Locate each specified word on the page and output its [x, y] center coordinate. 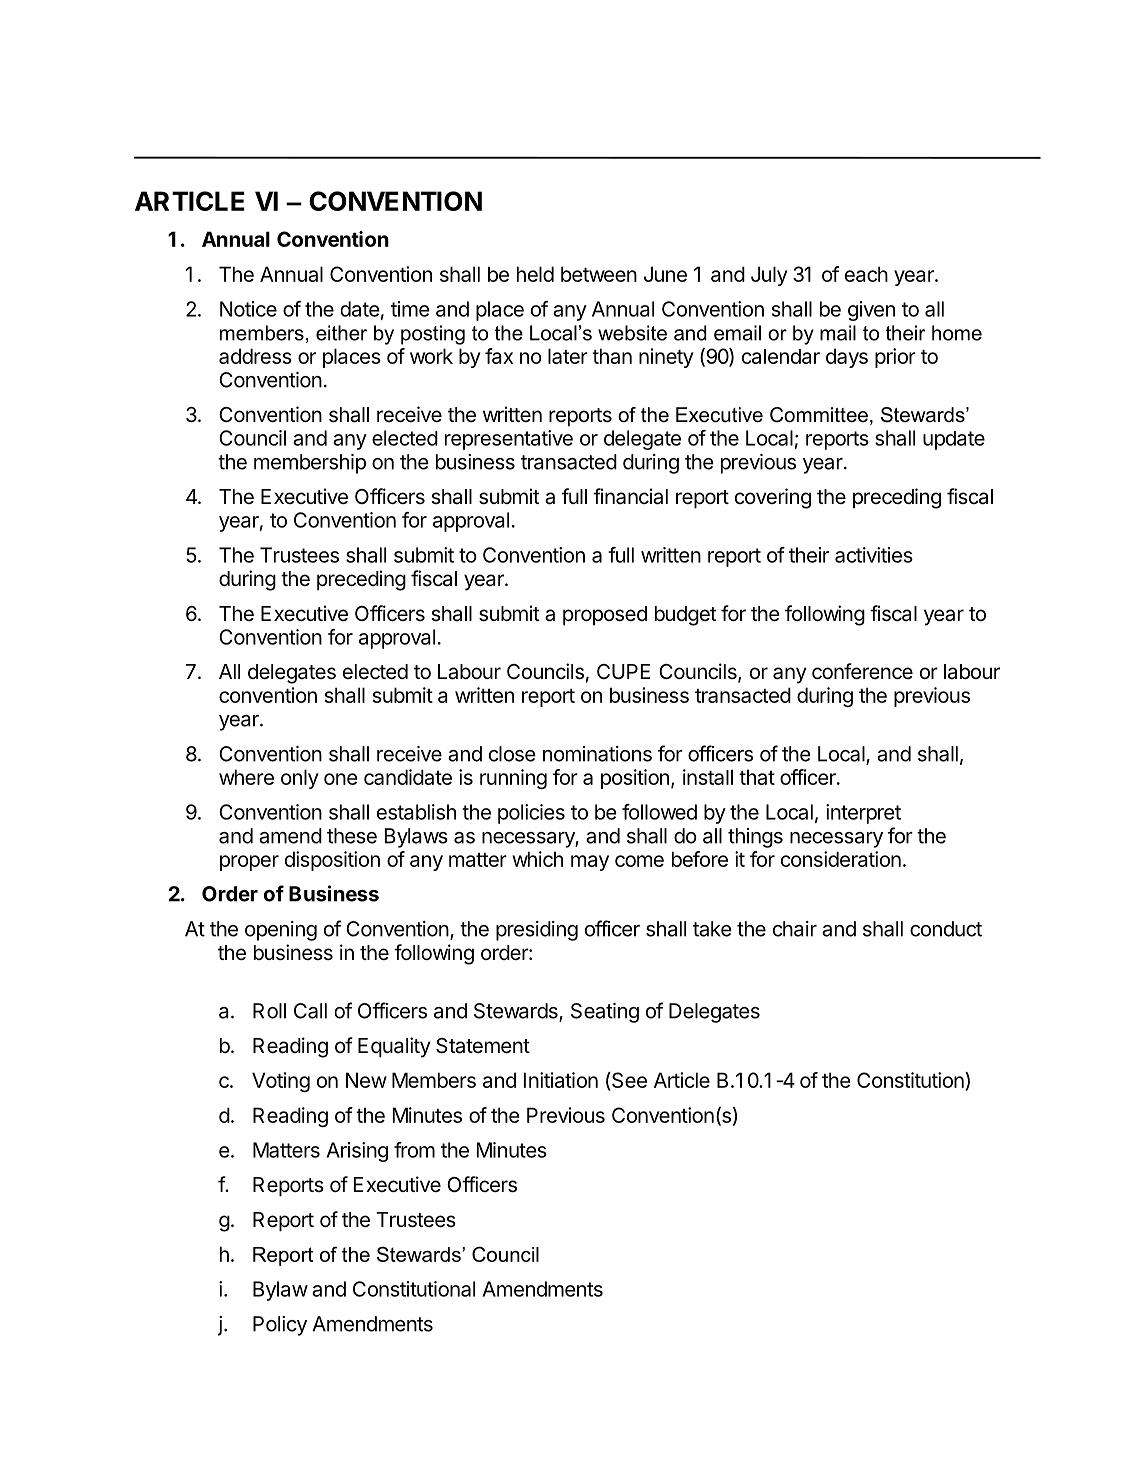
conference [862, 671]
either [341, 333]
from [414, 1150]
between [599, 274]
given [871, 311]
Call [310, 1011]
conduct [946, 929]
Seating [605, 1013]
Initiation [561, 1080]
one [340, 779]
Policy [280, 1326]
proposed [605, 616]
